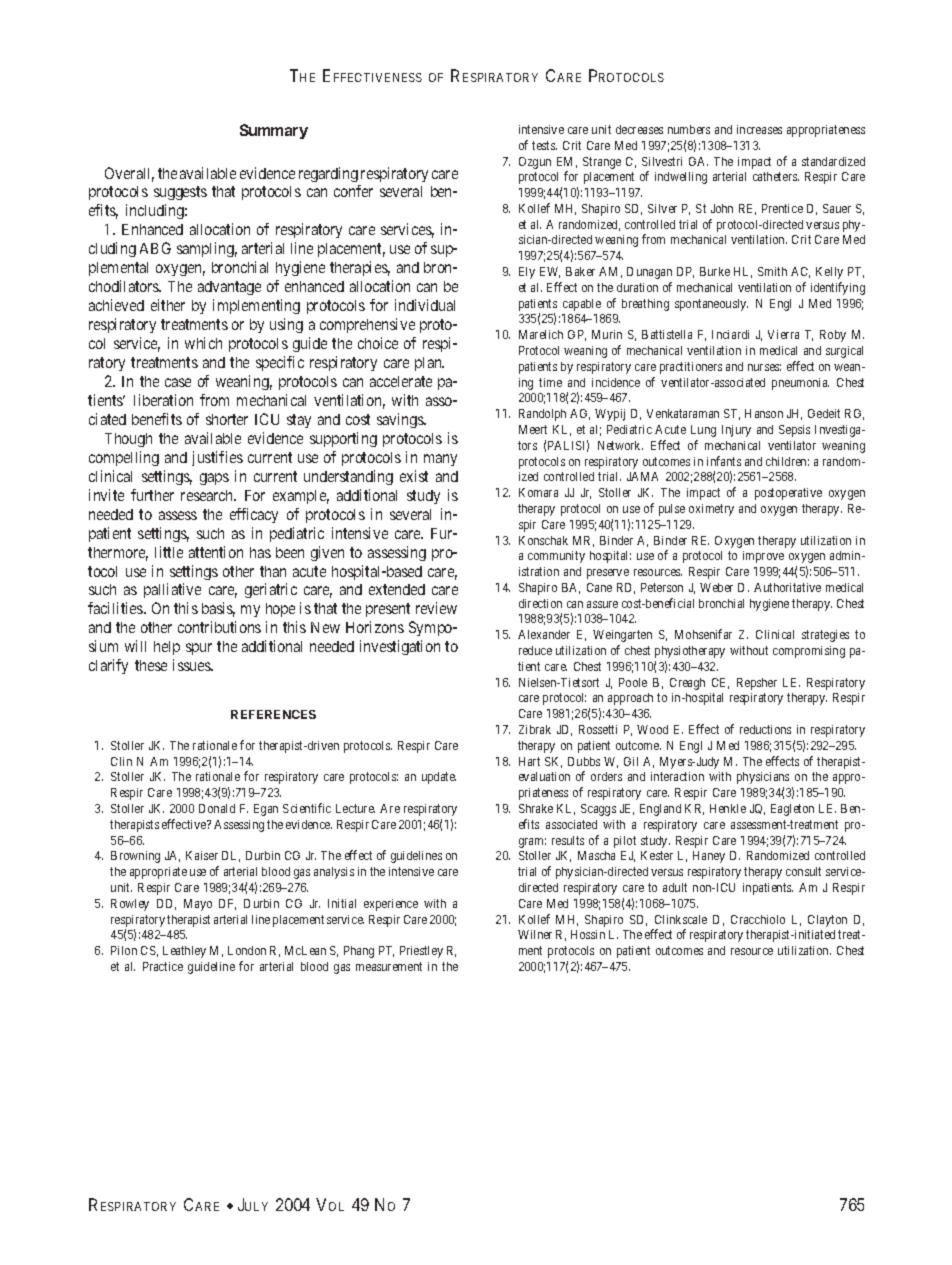 Image resolution: width=952 pixels, height=1265 pixels. Describe the element at coordinates (602, 163) in the document. I see `Strange` at that location.
